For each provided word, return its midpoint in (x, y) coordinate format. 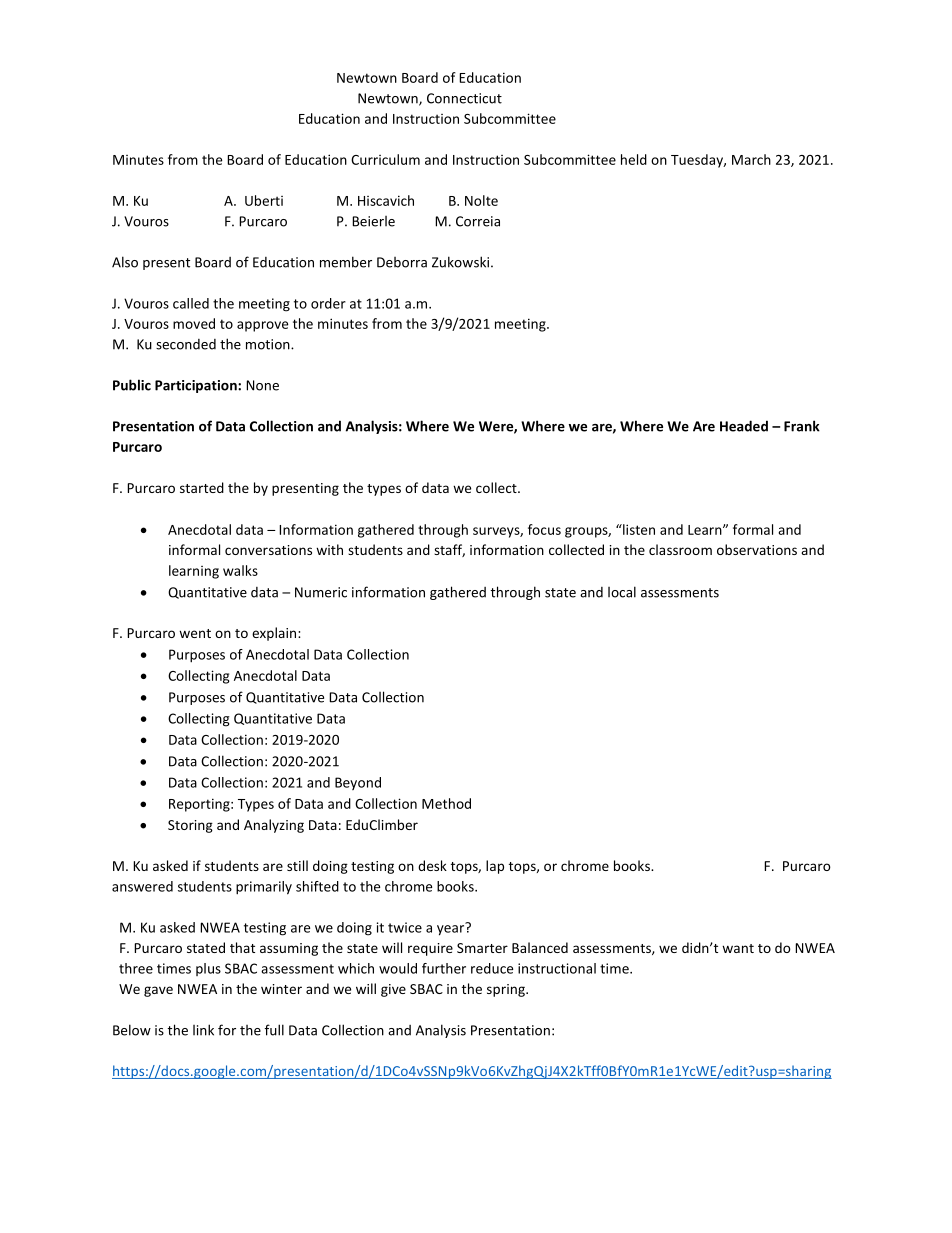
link (203, 1030)
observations (757, 549)
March (751, 159)
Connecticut (464, 98)
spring (507, 990)
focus (544, 529)
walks (240, 570)
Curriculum (385, 159)
